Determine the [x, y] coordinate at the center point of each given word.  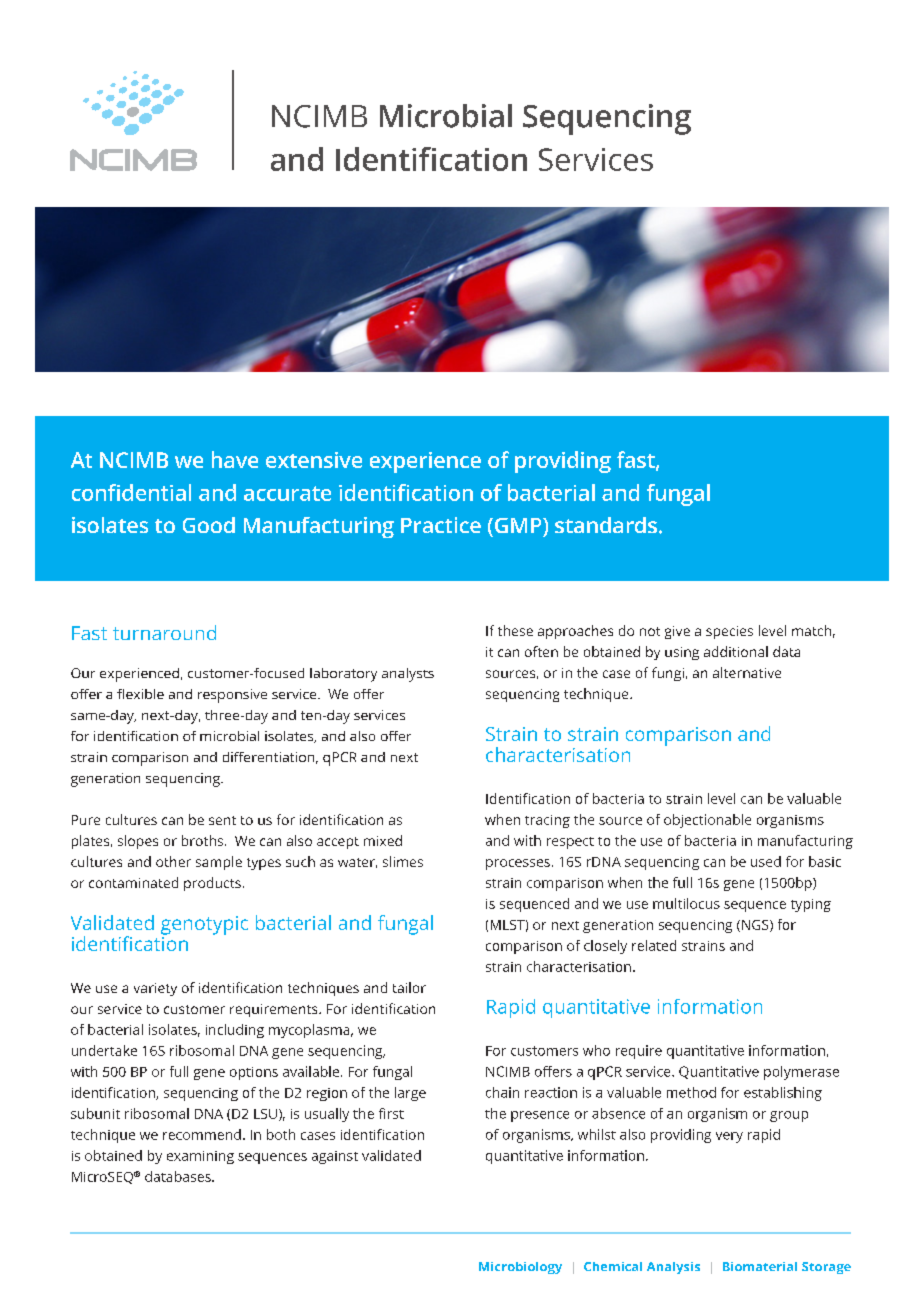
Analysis [673, 1268]
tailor [409, 987]
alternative [747, 672]
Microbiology [520, 1268]
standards [606, 525]
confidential [131, 492]
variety [155, 989]
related [654, 945]
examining [200, 1157]
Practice [441, 525]
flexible [140, 694]
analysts [408, 675]
